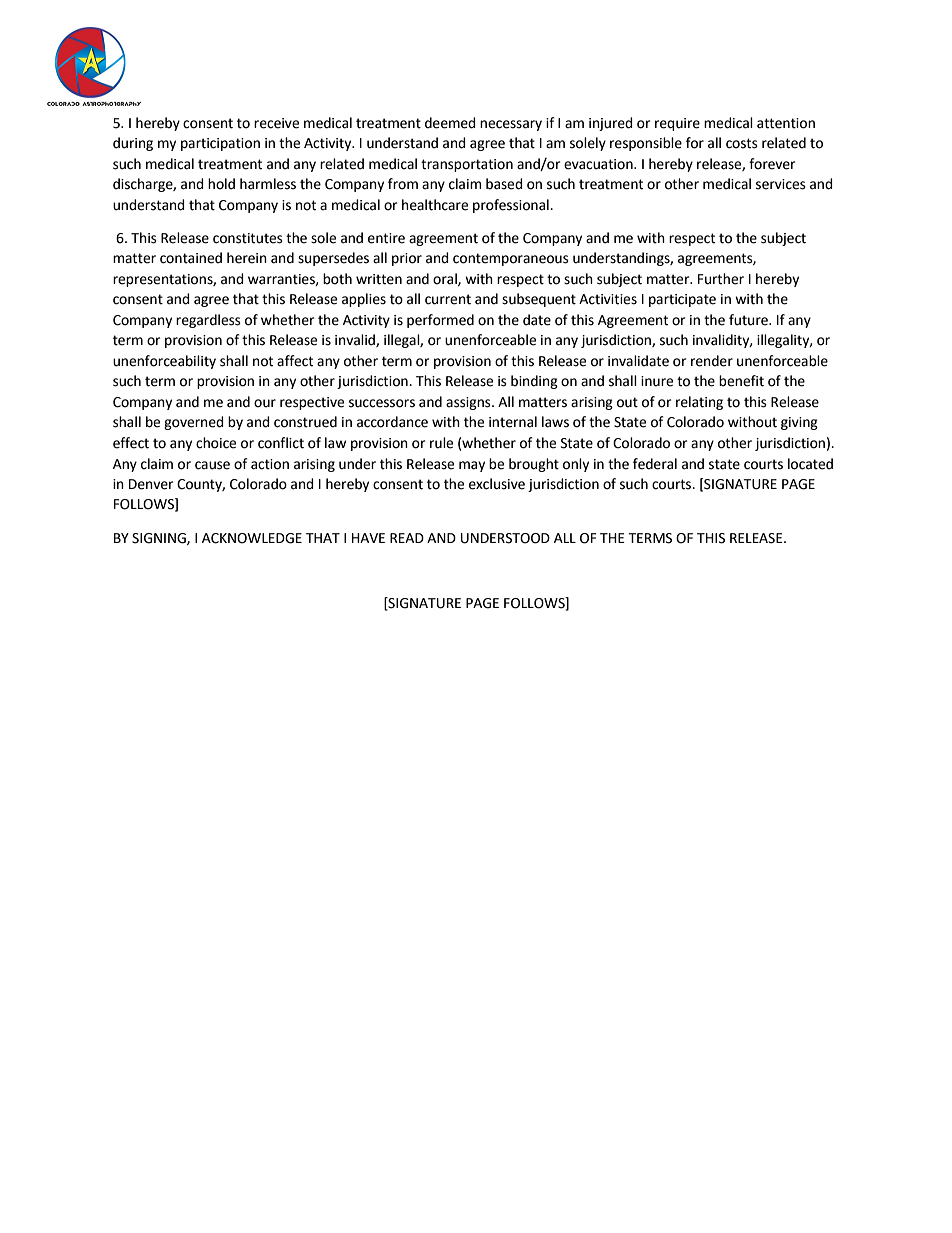 The height and width of the document is (1233, 952). What do you see at coordinates (742, 143) in the document?
I see `costs` at bounding box center [742, 143].
